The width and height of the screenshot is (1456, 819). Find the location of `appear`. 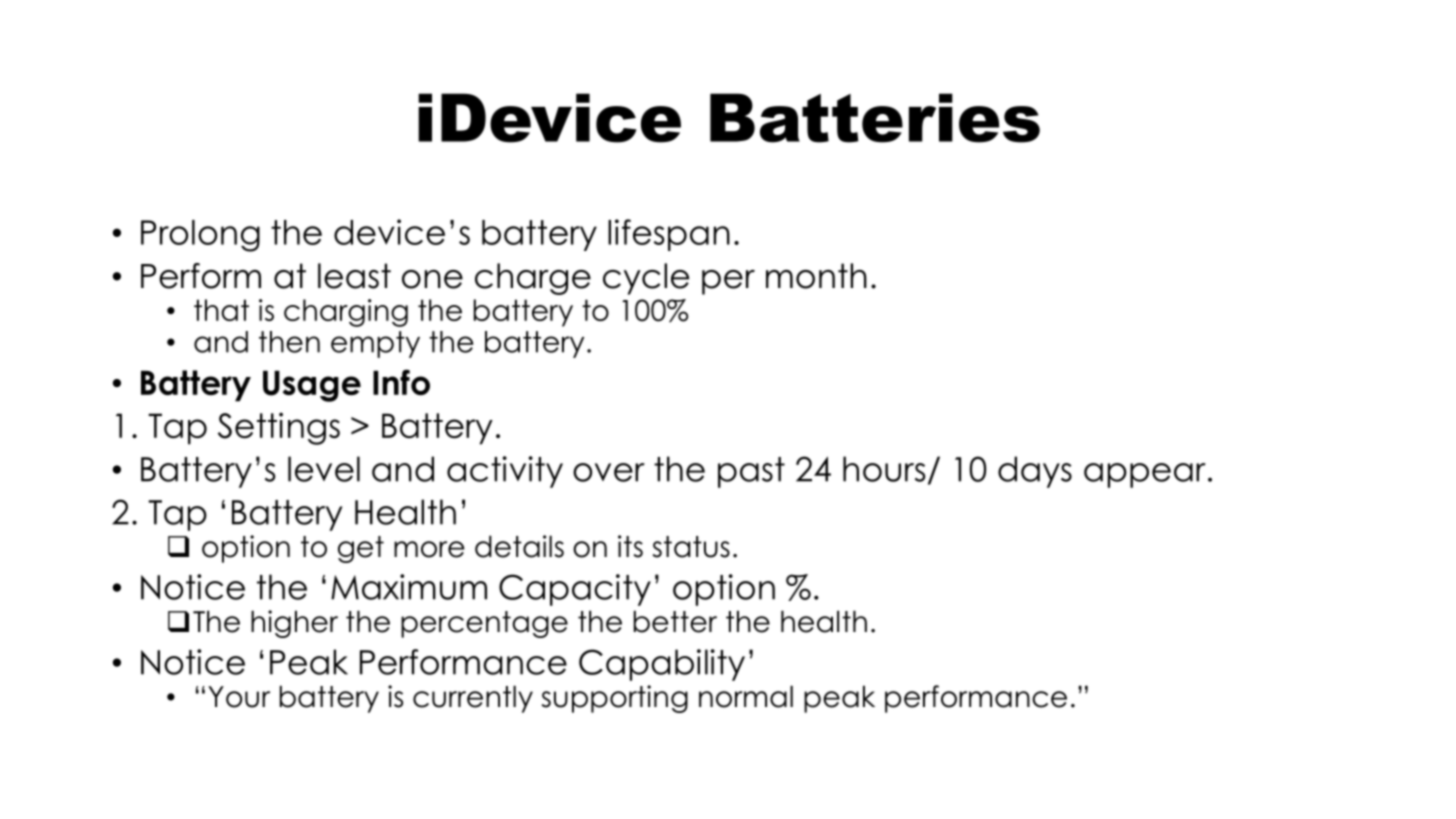

appear is located at coordinates (1145, 475).
